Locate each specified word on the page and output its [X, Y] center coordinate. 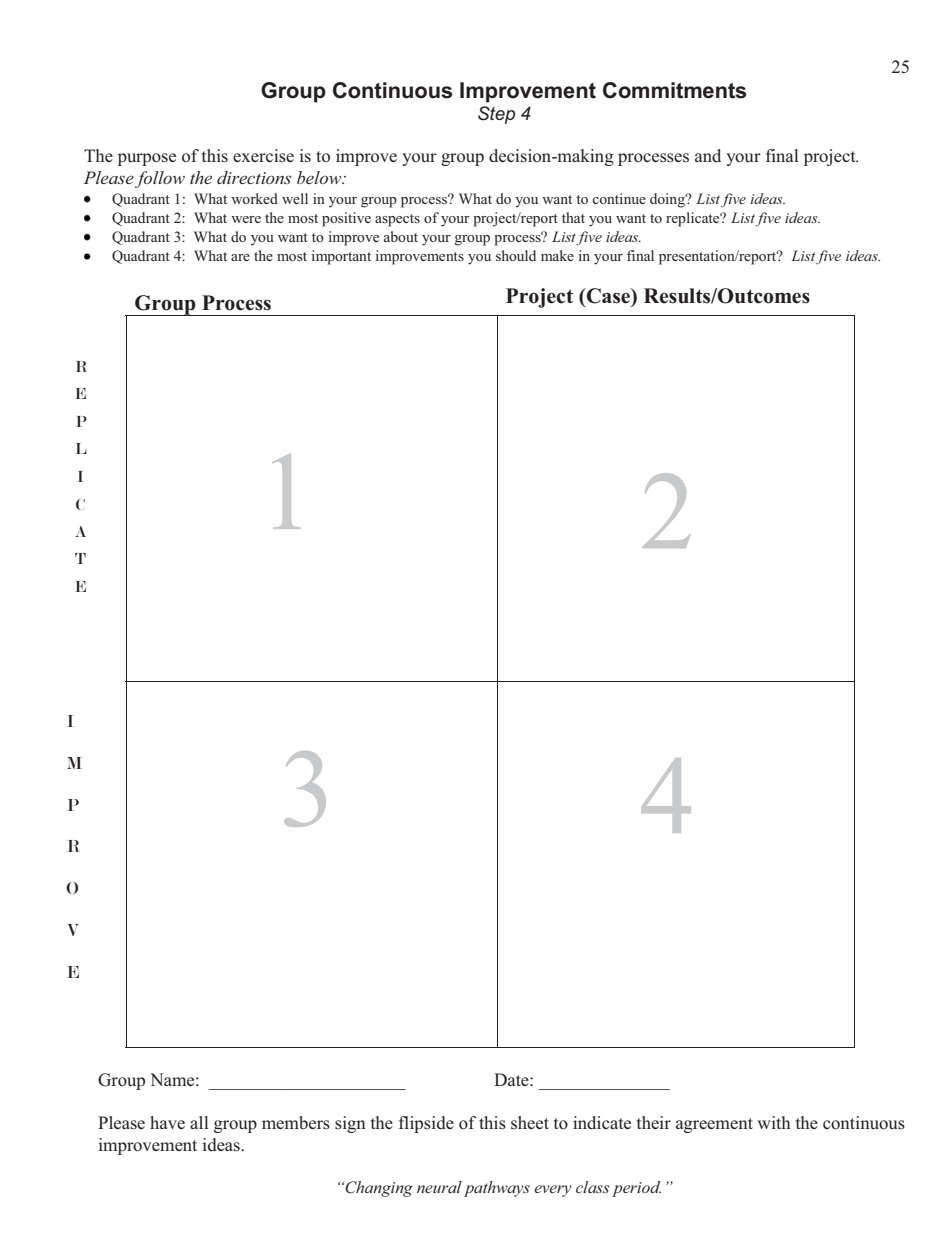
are [240, 257]
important [341, 257]
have [167, 1122]
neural [439, 1187]
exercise [263, 156]
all [199, 1122]
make [557, 255]
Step [496, 115]
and [708, 155]
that [573, 217]
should [516, 255]
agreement [714, 1125]
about [401, 236]
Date [512, 1079]
